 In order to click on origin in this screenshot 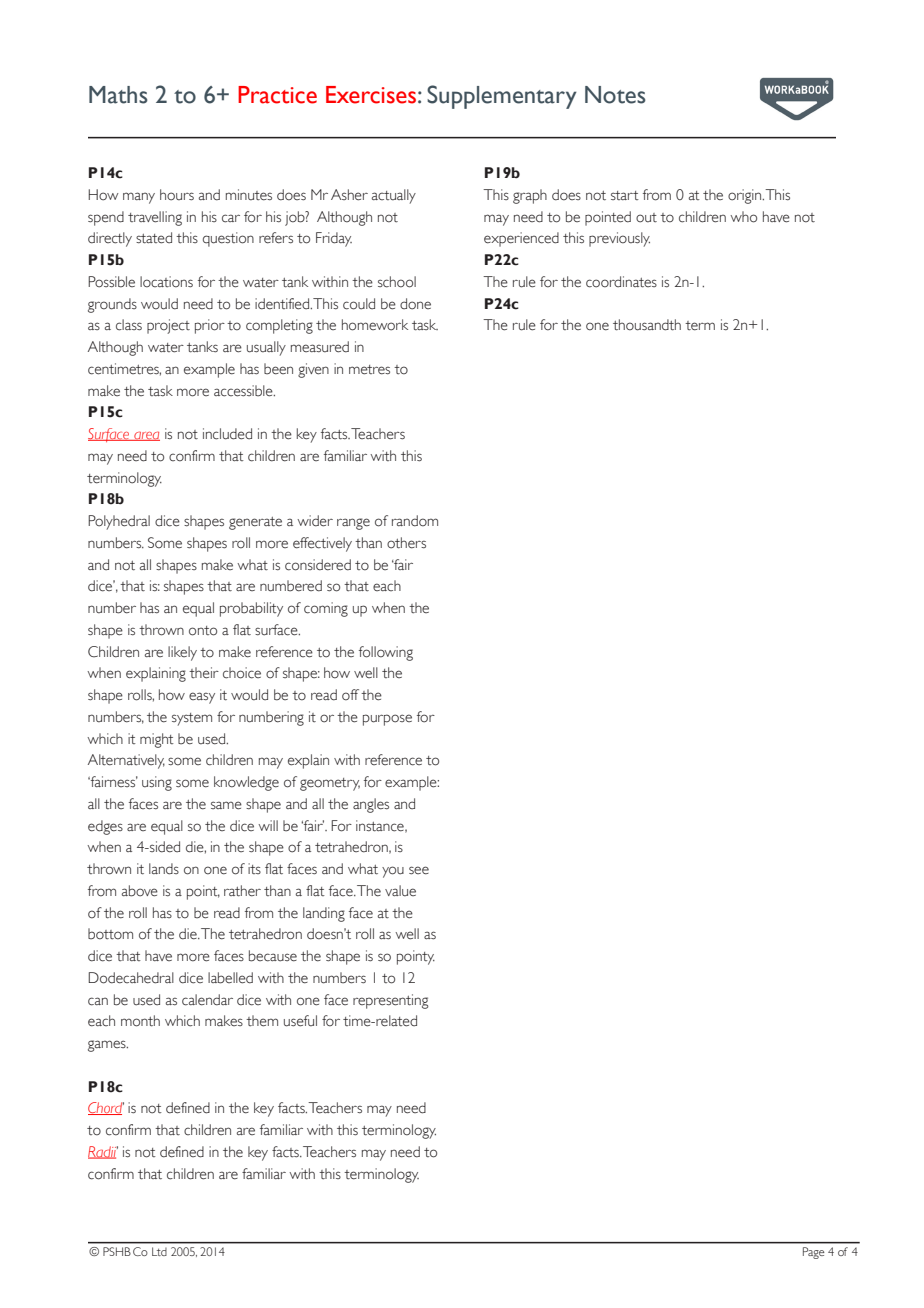, I will do `click(746, 196)`.
